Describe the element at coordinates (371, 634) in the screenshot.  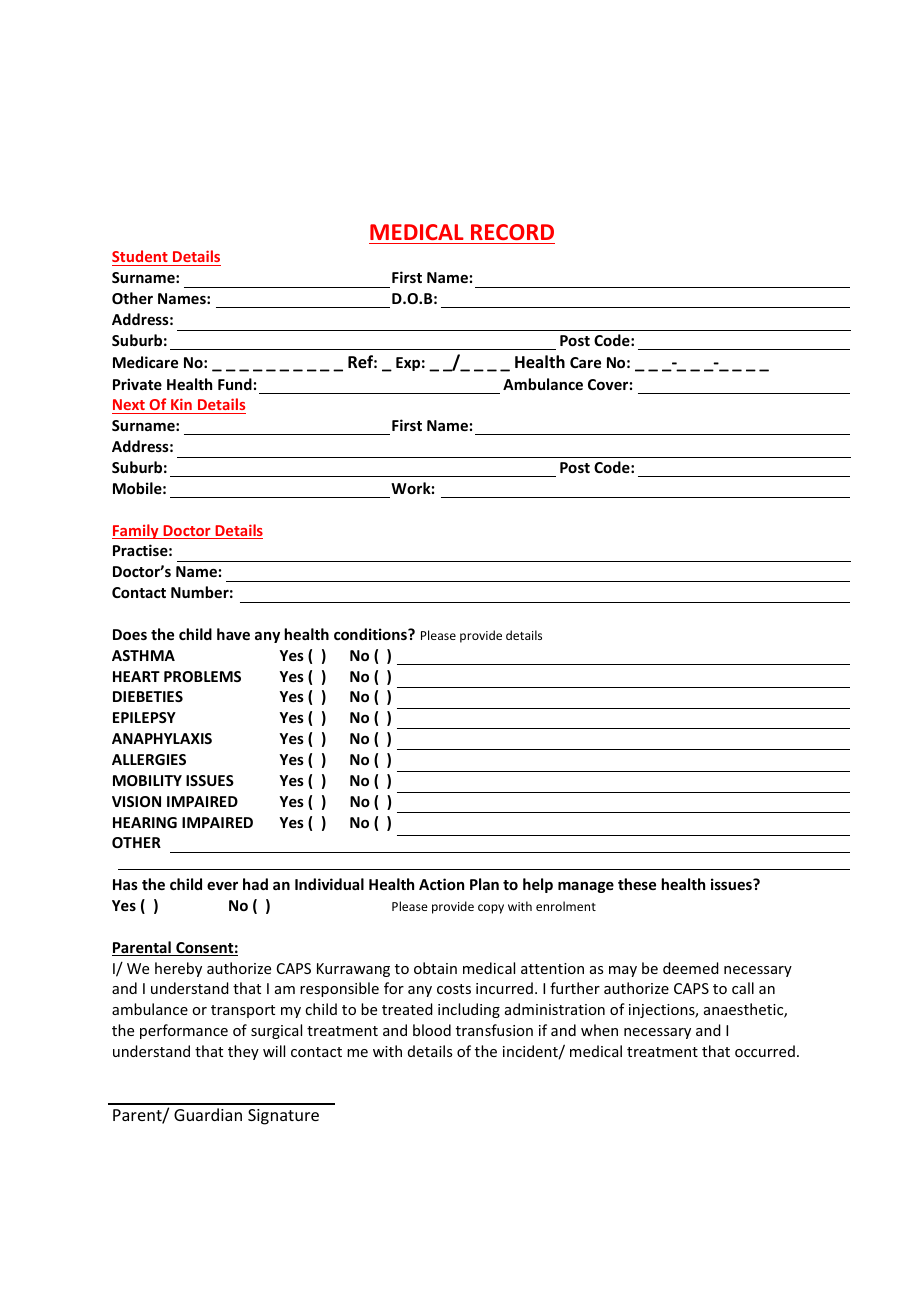
I see `conditions` at that location.
